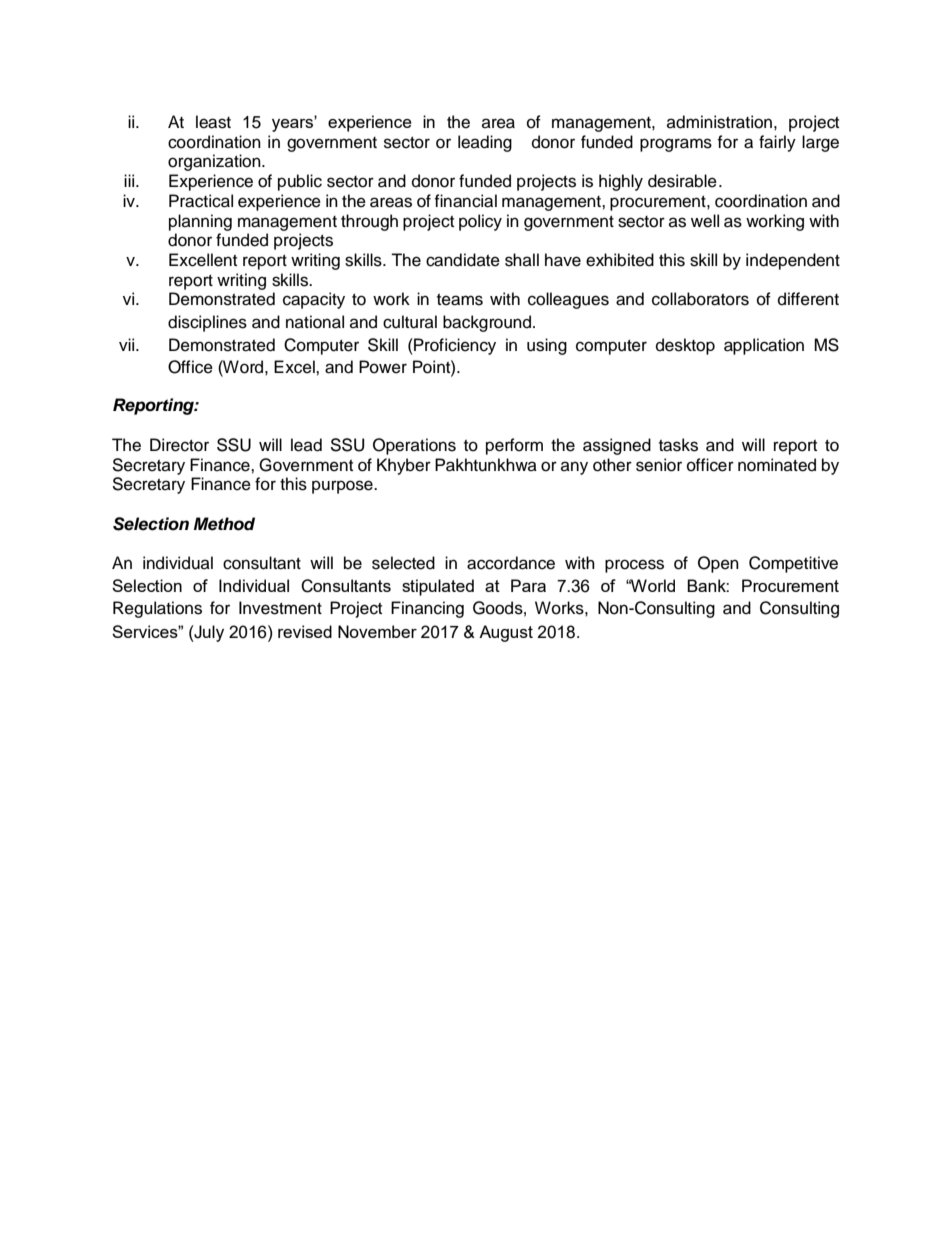 The width and height of the image is (952, 1233). Describe the element at coordinates (157, 609) in the image. I see `Regulations` at that location.
